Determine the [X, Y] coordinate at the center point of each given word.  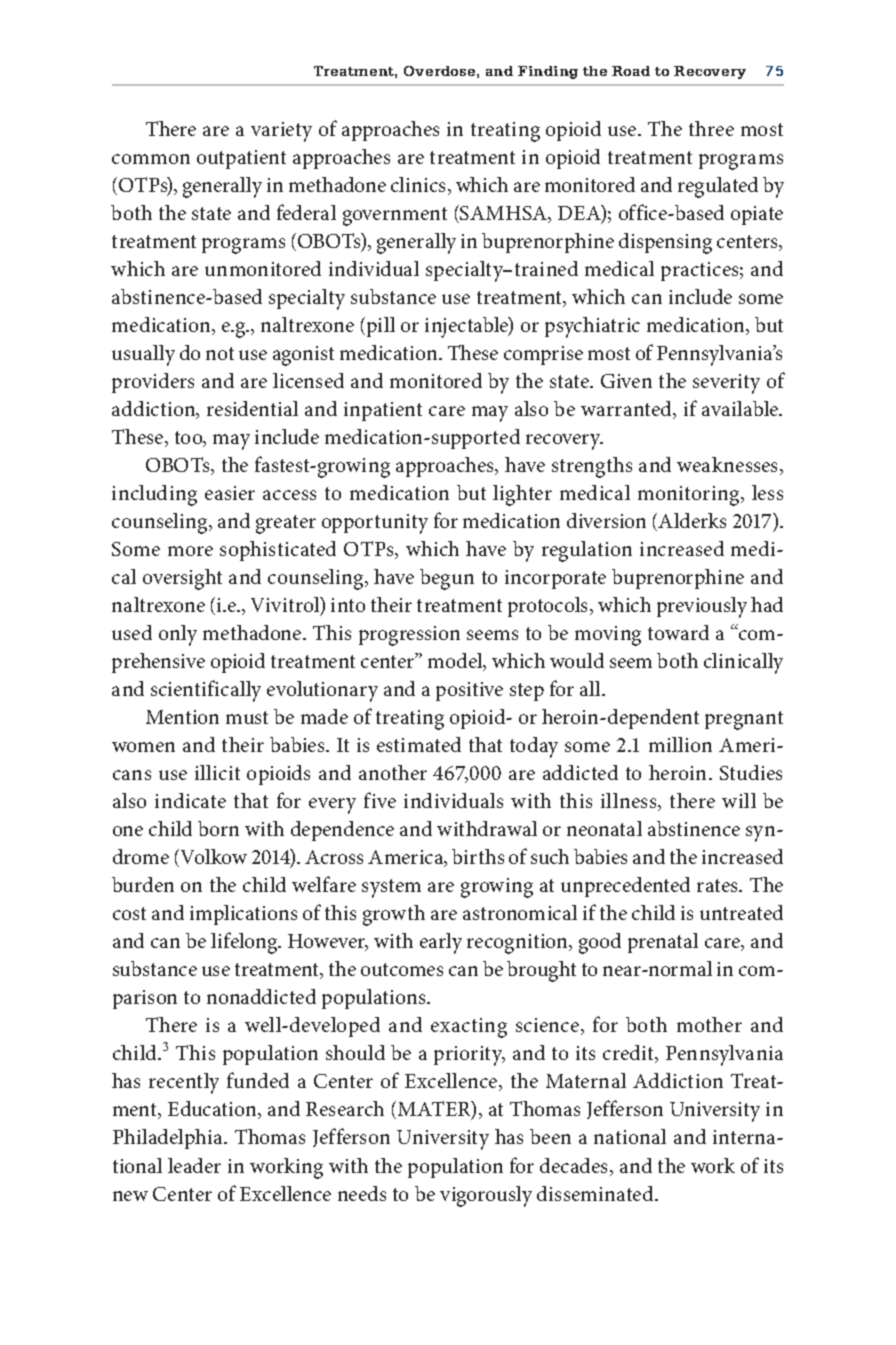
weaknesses [729, 466]
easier [230, 493]
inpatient [383, 411]
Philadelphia [169, 1139]
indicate [190, 800]
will [739, 800]
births [478, 856]
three [711, 128]
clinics [420, 186]
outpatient [241, 159]
